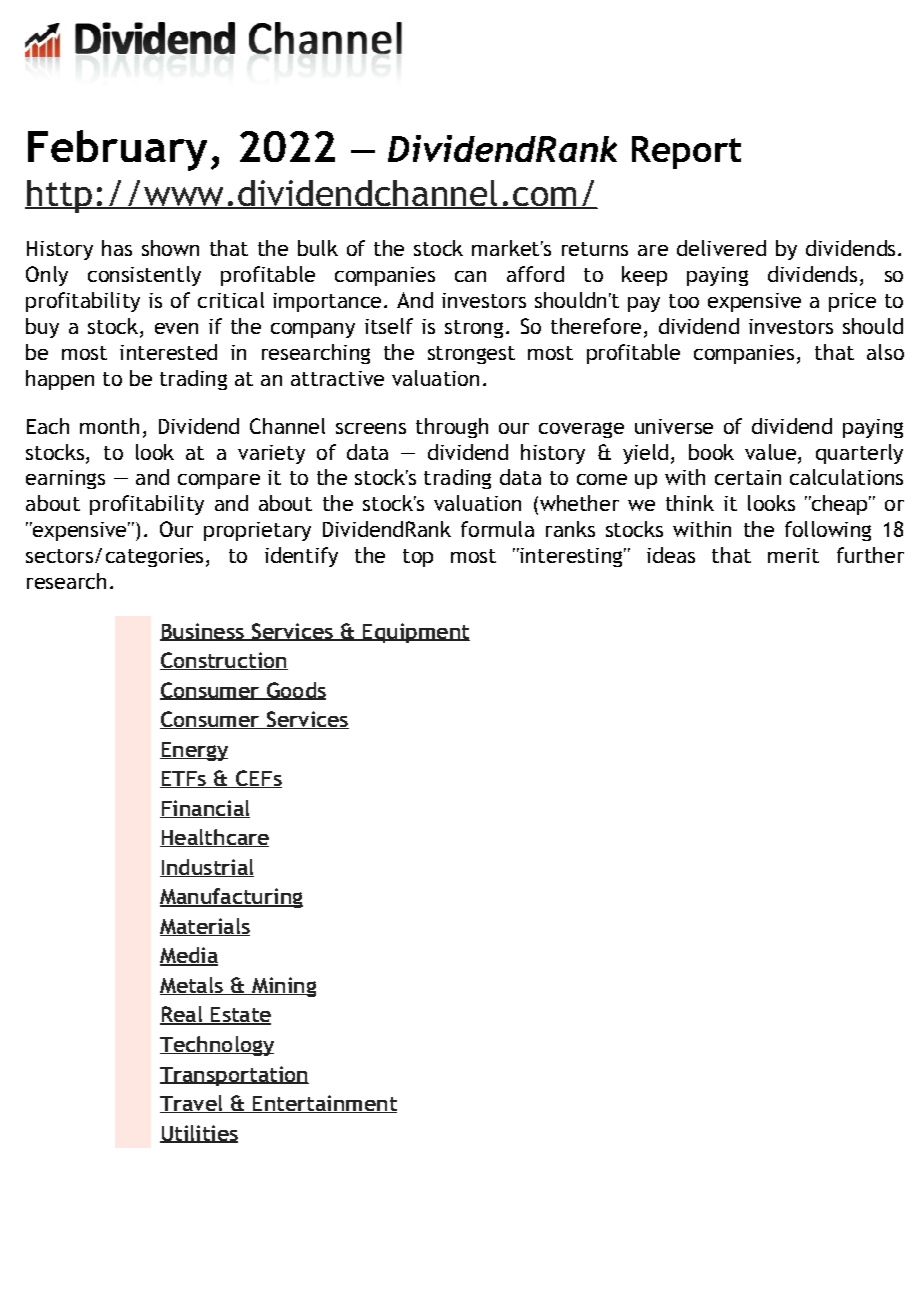  I want to click on month, so click(109, 426).
